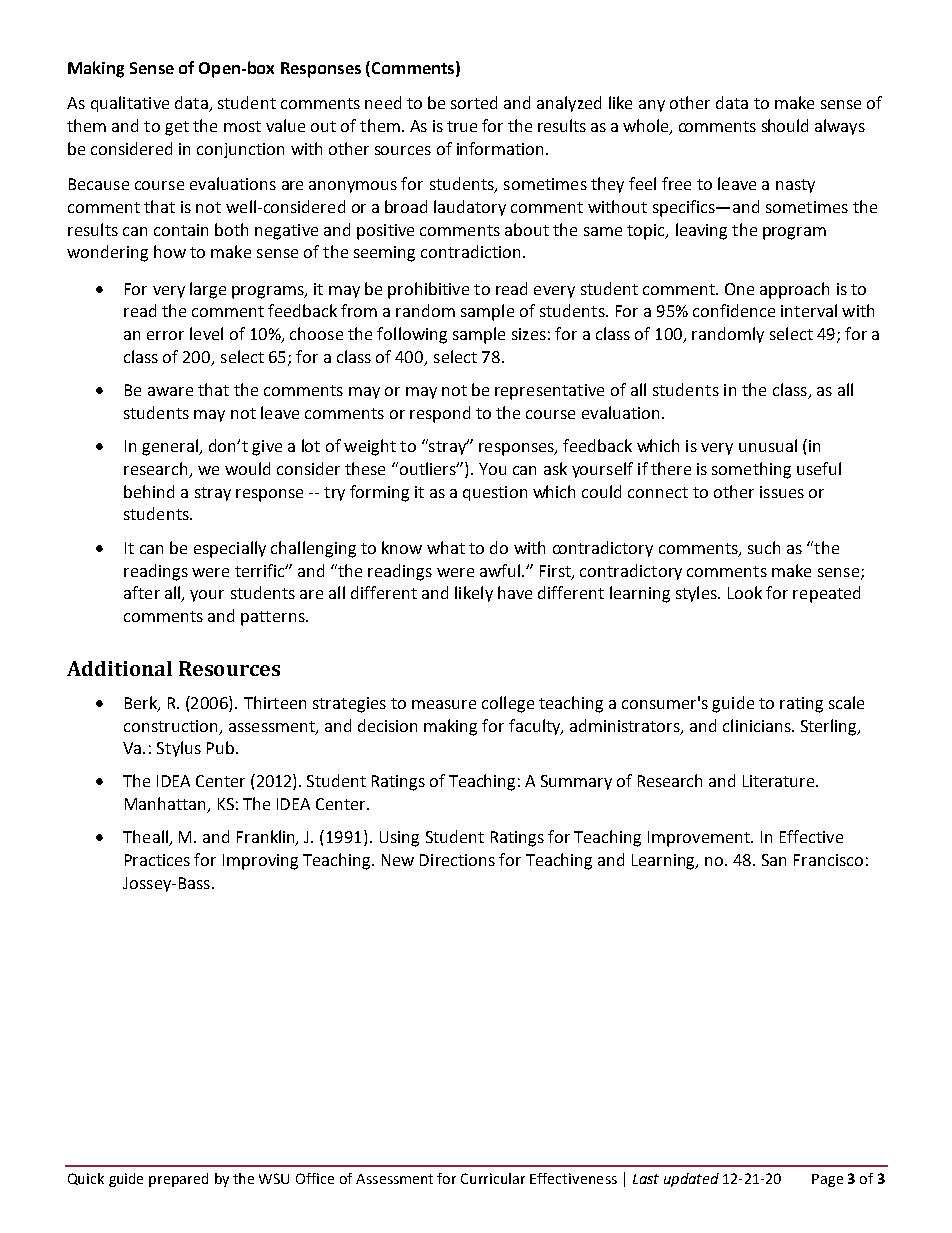 Image resolution: width=952 pixels, height=1233 pixels. What do you see at coordinates (177, 128) in the screenshot?
I see `get` at bounding box center [177, 128].
